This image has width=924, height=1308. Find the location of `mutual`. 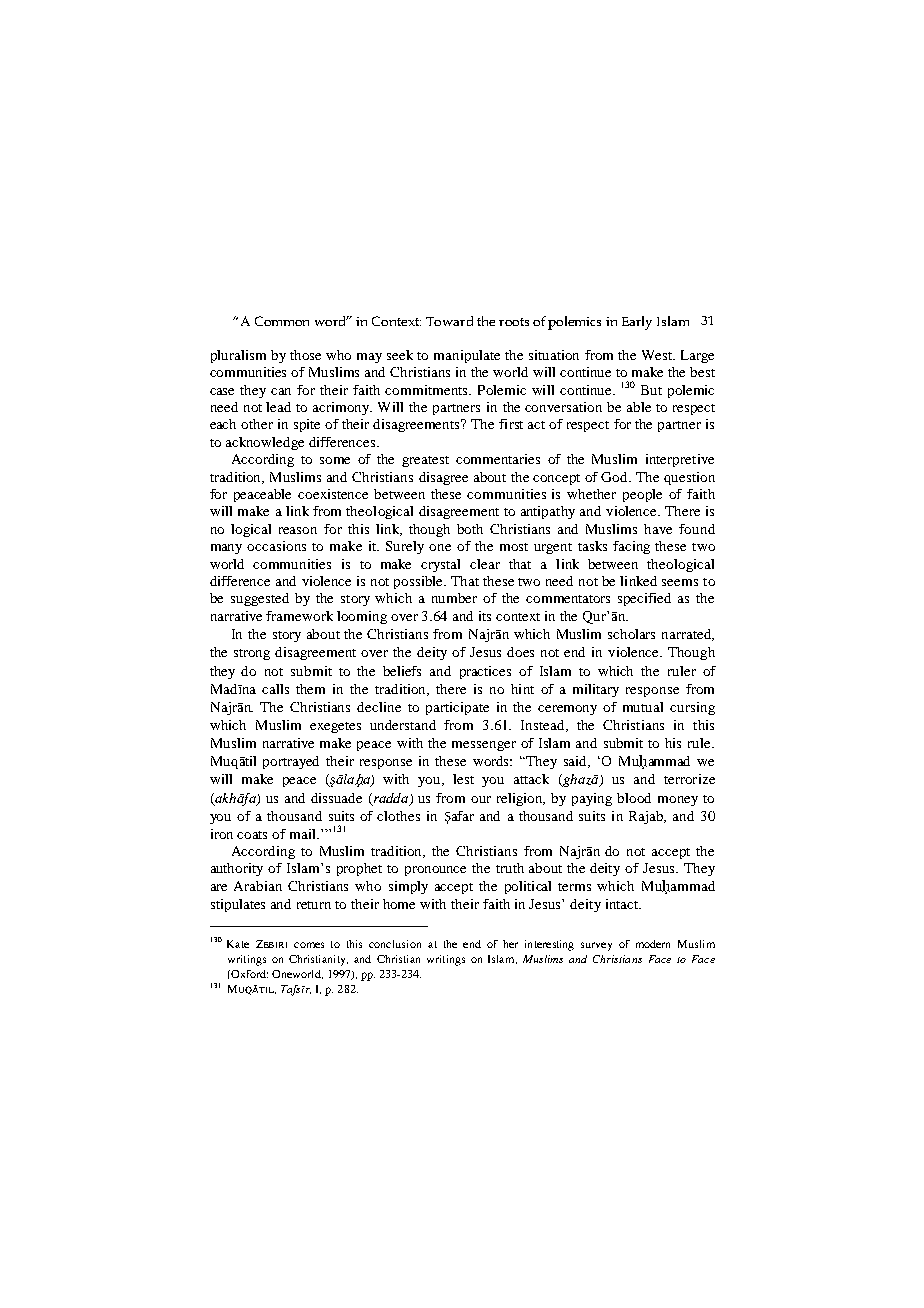

mutual is located at coordinates (643, 707).
